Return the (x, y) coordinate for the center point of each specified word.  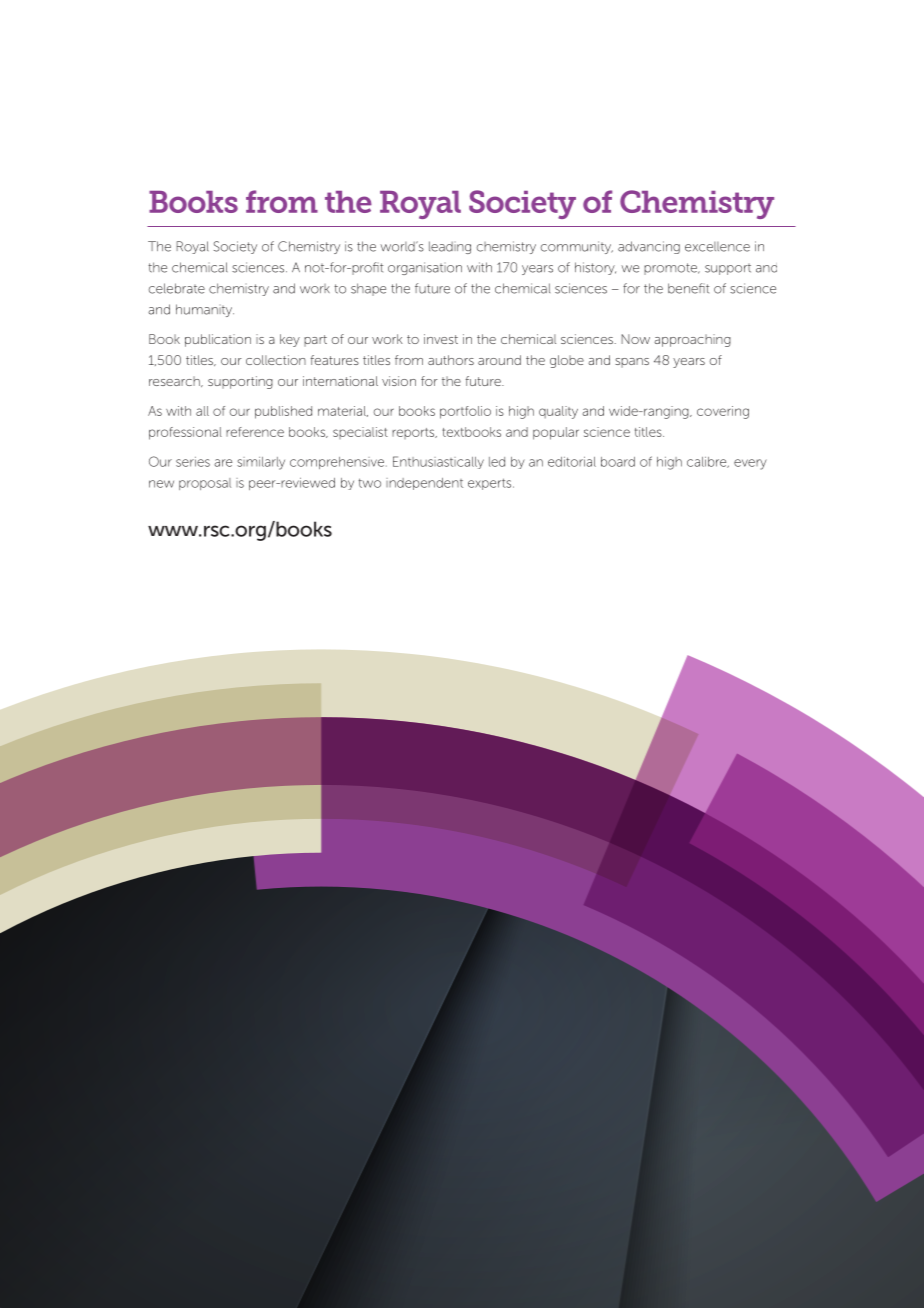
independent (424, 484)
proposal (205, 484)
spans (632, 363)
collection (276, 360)
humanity (205, 310)
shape (368, 289)
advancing (649, 247)
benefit (688, 288)
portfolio (465, 412)
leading (450, 247)
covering (723, 412)
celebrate (177, 288)
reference (255, 432)
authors (451, 360)
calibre (708, 462)
